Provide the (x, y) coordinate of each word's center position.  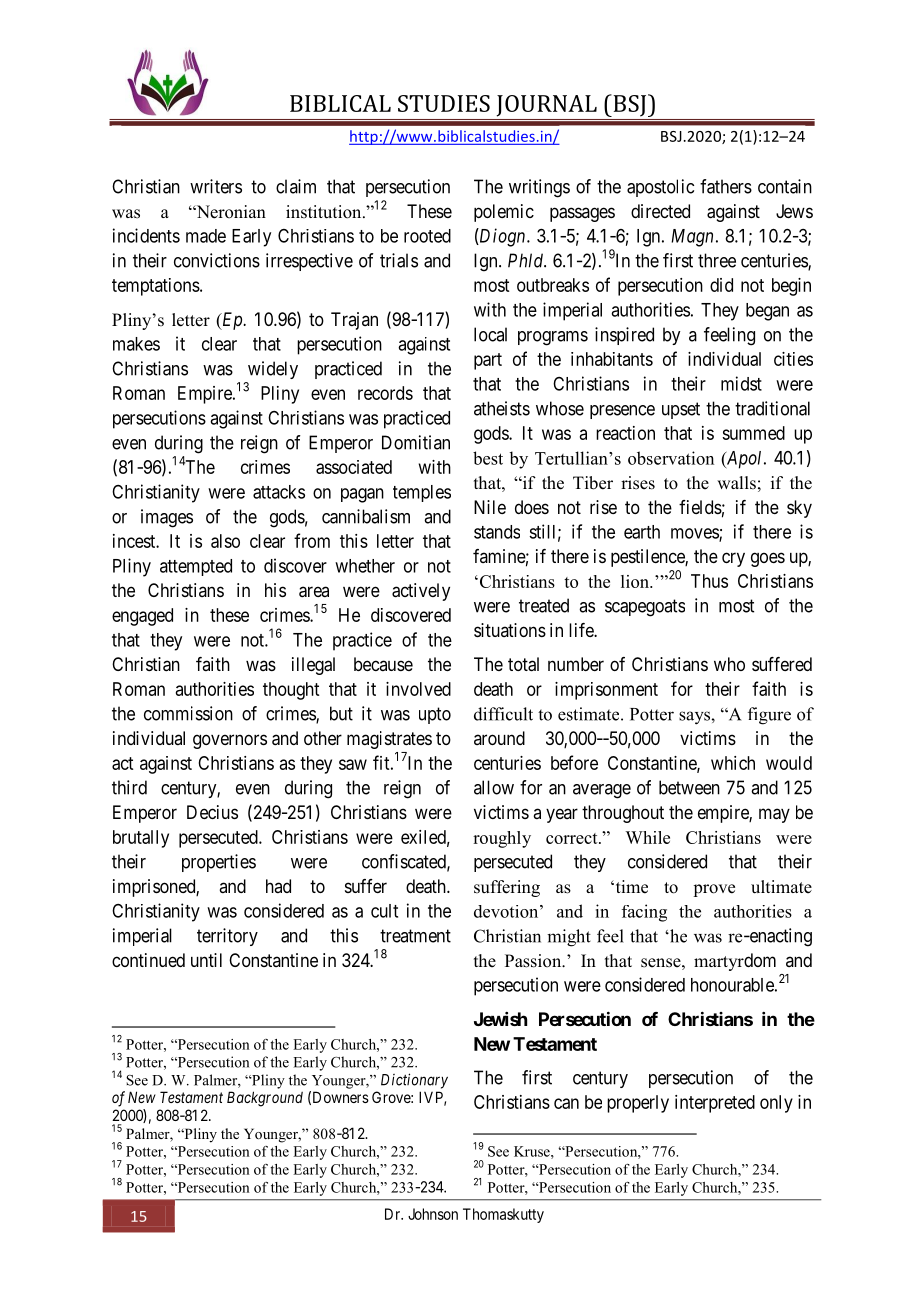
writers (216, 186)
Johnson (433, 1214)
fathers (726, 186)
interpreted (715, 1104)
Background (265, 1099)
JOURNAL (547, 106)
